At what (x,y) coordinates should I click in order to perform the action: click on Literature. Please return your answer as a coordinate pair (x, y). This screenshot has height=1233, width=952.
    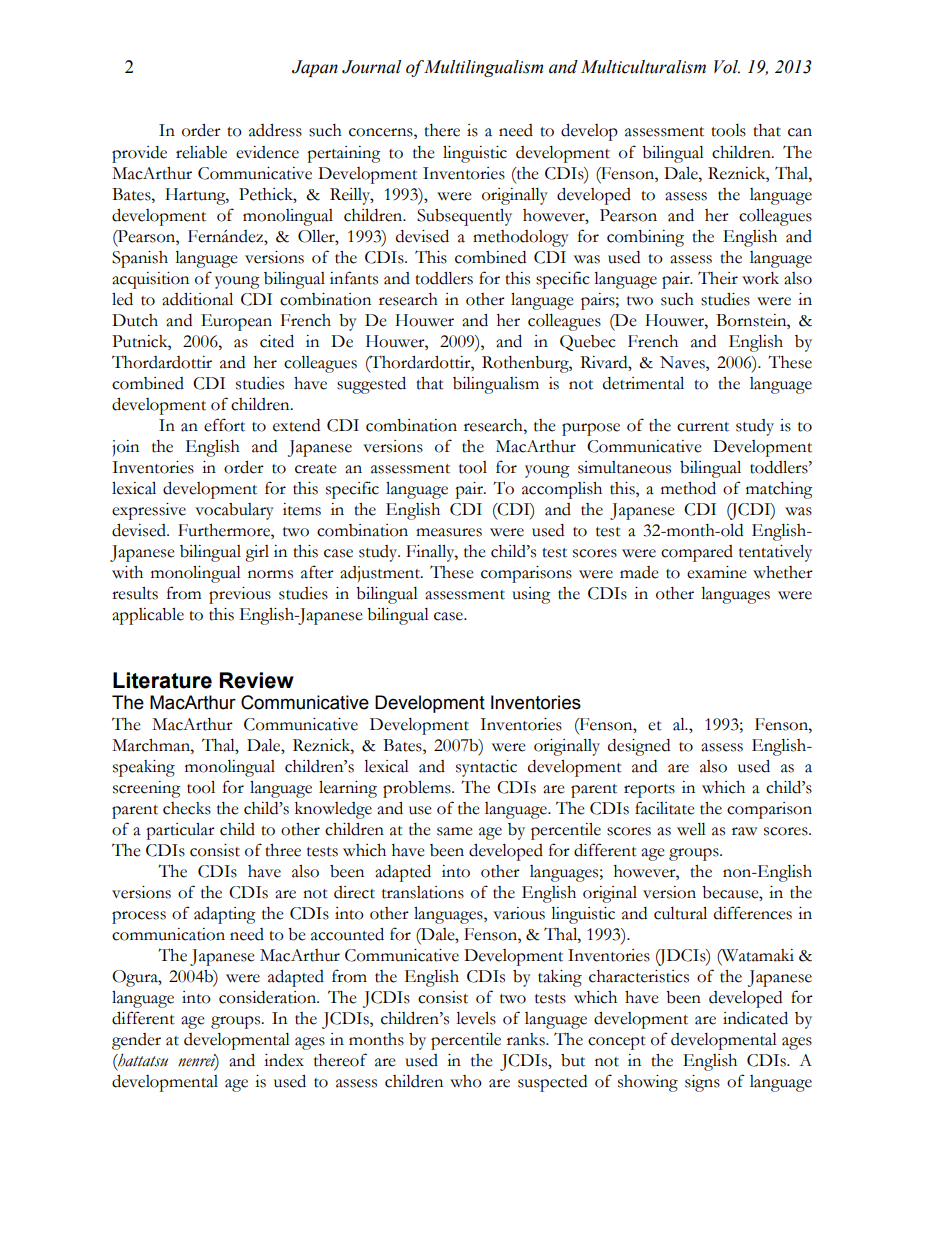
    Looking at the image, I should click on (162, 680).
